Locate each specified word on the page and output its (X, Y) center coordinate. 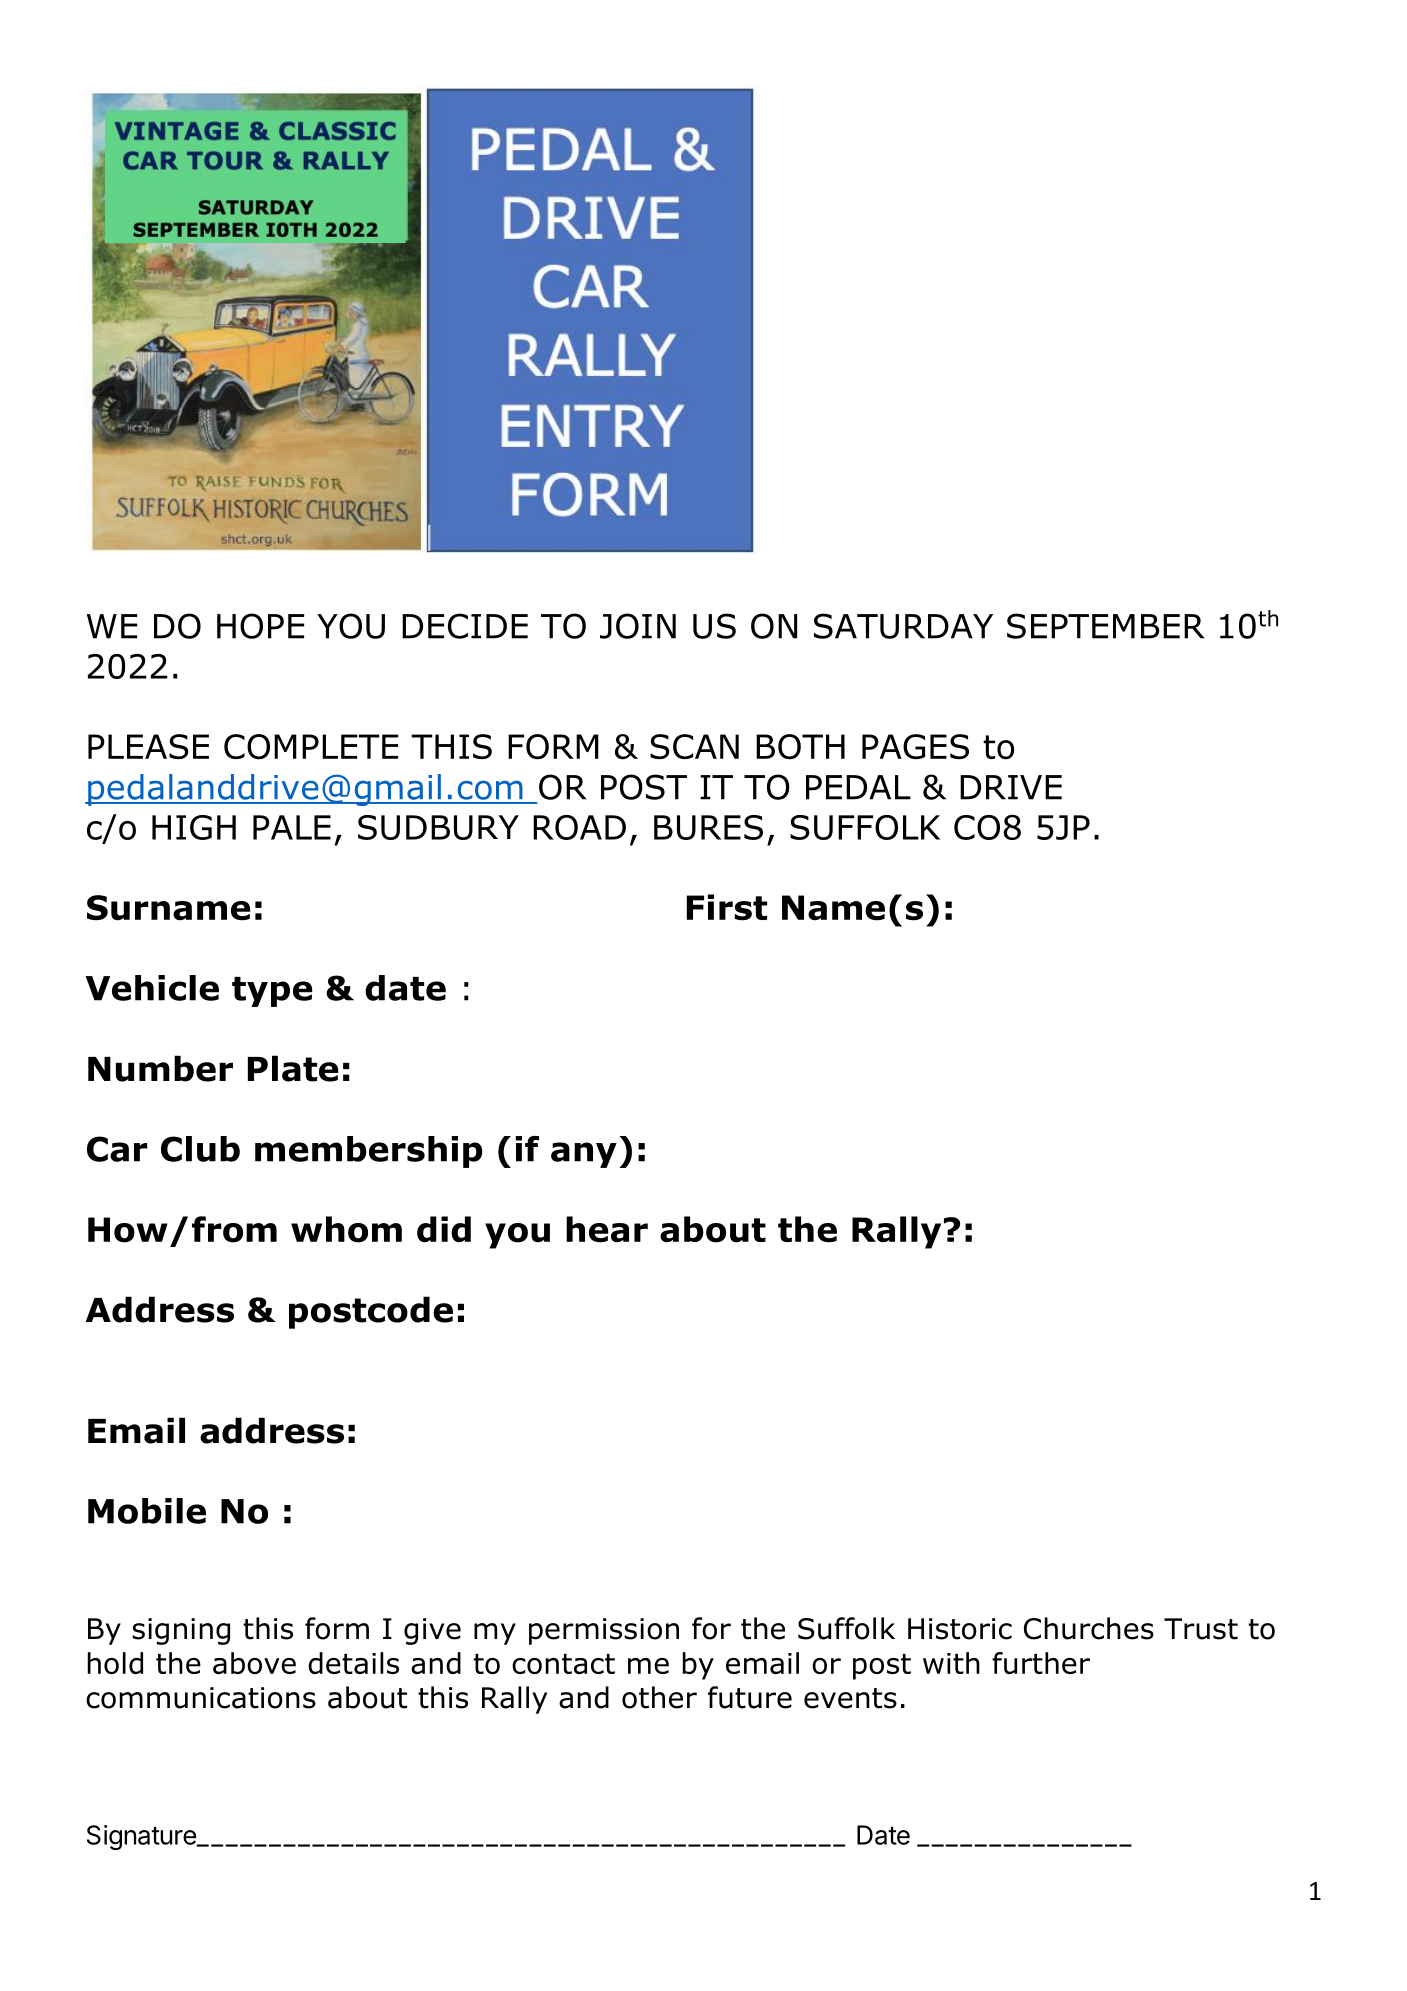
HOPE (260, 626)
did (444, 1229)
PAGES (915, 747)
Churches (1089, 1628)
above (254, 1663)
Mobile (147, 1511)
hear (607, 1229)
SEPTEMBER (1105, 626)
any (584, 1155)
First (727, 907)
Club (200, 1149)
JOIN (638, 626)
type (272, 992)
